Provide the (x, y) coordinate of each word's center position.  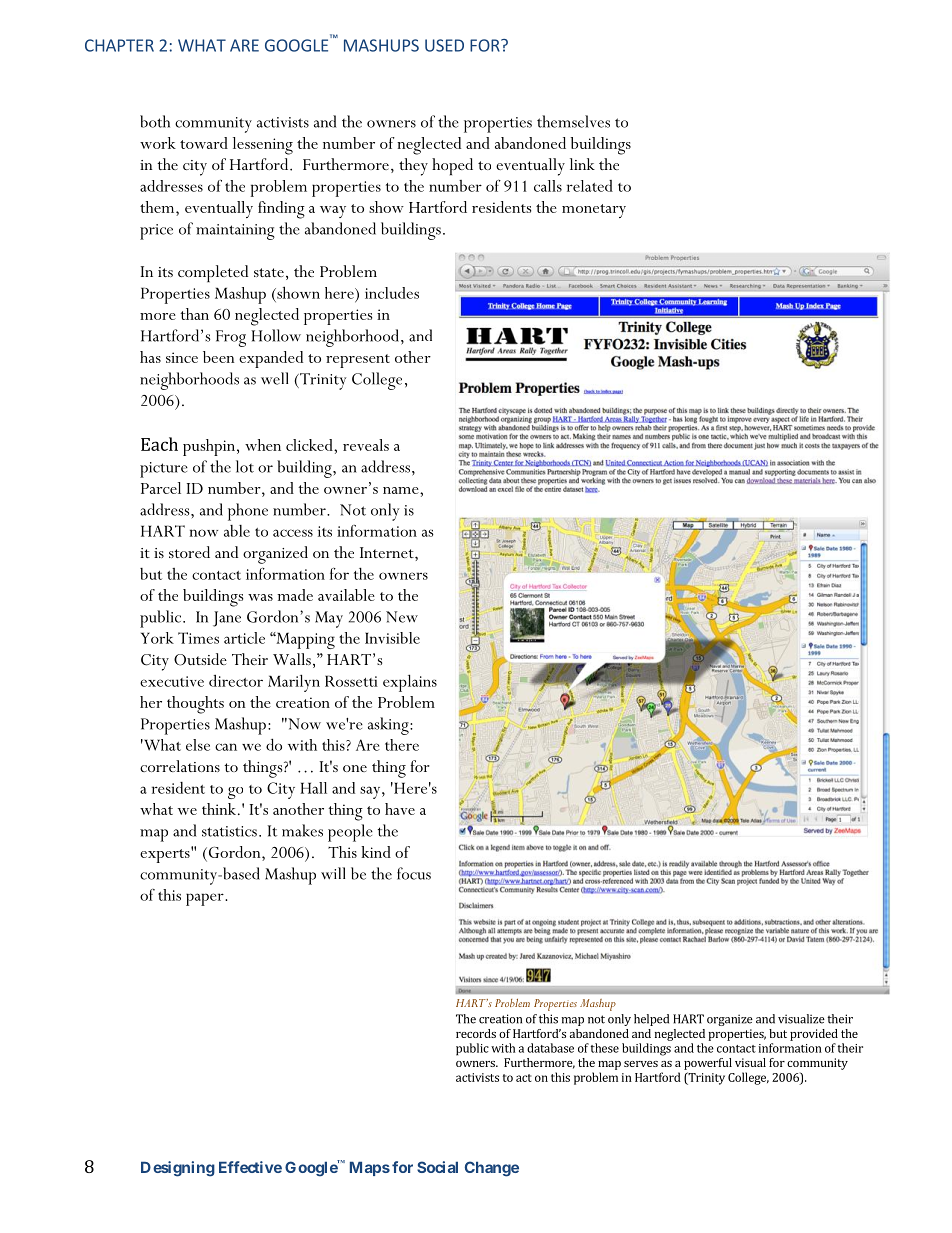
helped (651, 1020)
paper (206, 899)
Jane (227, 619)
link (582, 164)
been (218, 357)
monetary (594, 211)
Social (437, 1167)
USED (444, 45)
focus (414, 873)
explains (410, 683)
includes (392, 293)
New (402, 617)
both (155, 121)
